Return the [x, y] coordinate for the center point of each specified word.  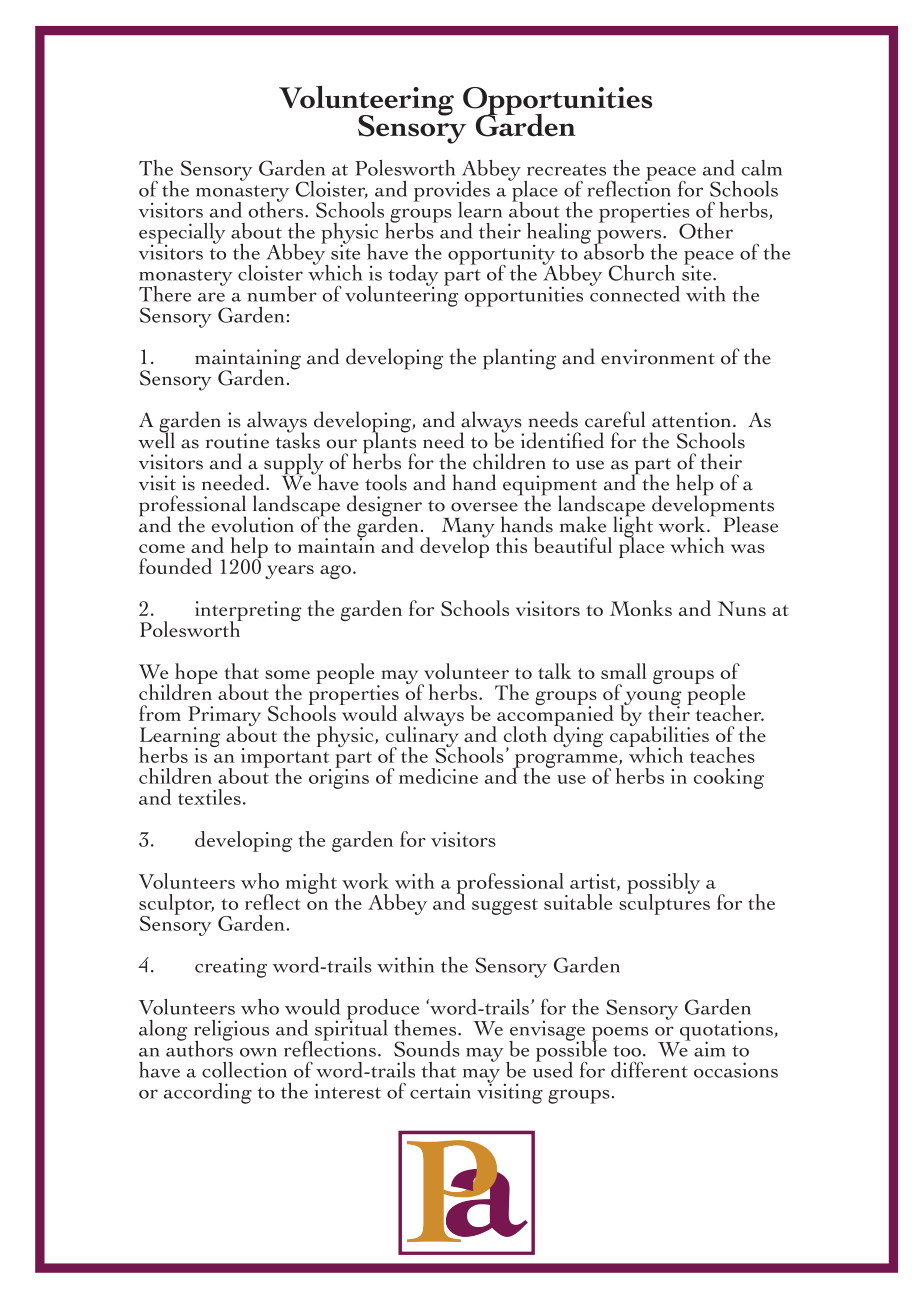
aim [710, 1049]
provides [452, 192]
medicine [438, 776]
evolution [253, 524]
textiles [209, 797]
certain [440, 1091]
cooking [729, 778]
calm [762, 168]
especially [182, 234]
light [631, 527]
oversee [484, 507]
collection [244, 1070]
